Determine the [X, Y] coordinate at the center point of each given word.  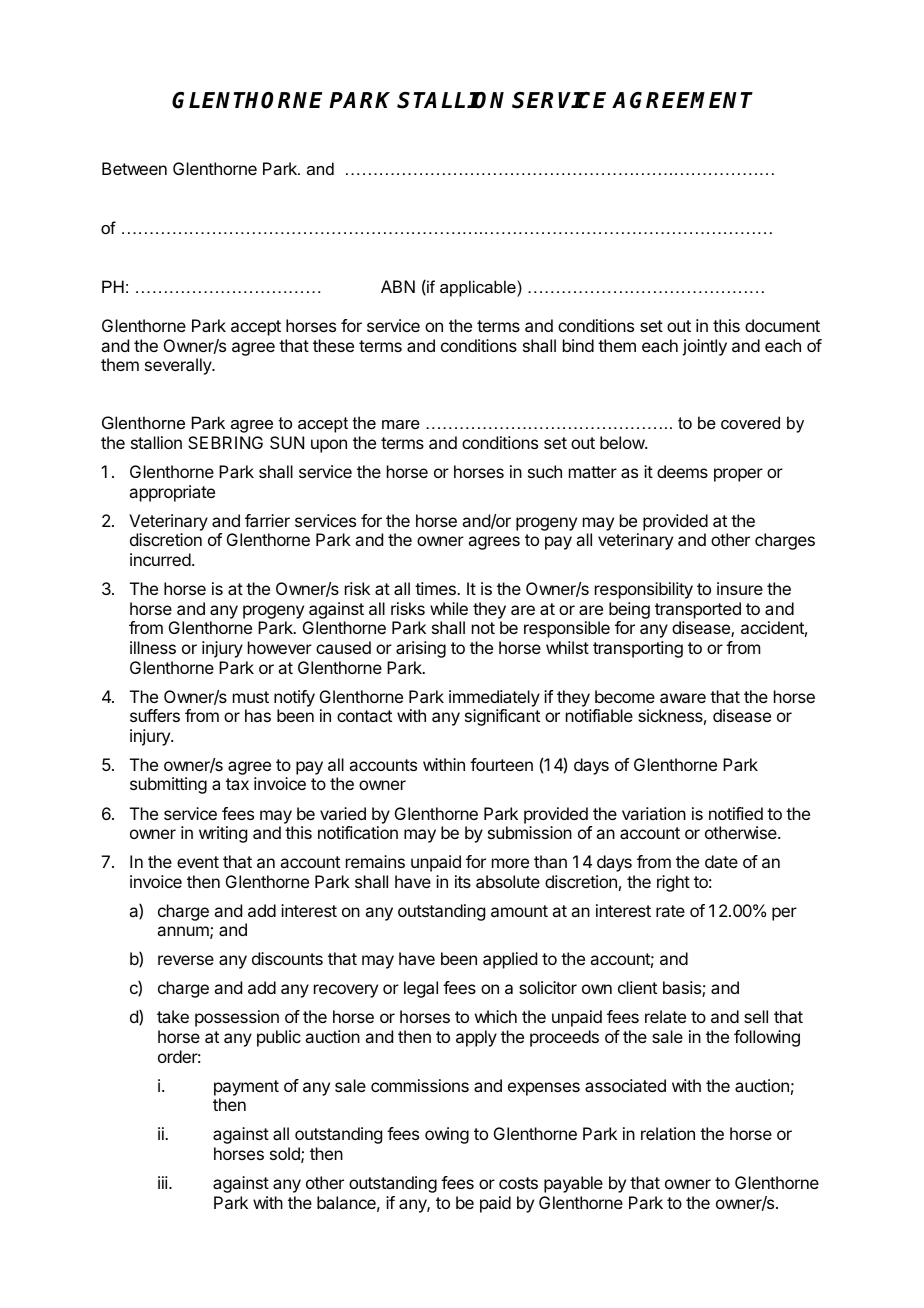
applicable [479, 288]
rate [670, 911]
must [251, 697]
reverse [186, 960]
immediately [494, 698]
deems [682, 471]
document [782, 325]
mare [401, 424]
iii [164, 1182]
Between [134, 168]
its [463, 881]
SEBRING [225, 442]
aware [683, 698]
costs [518, 1183]
